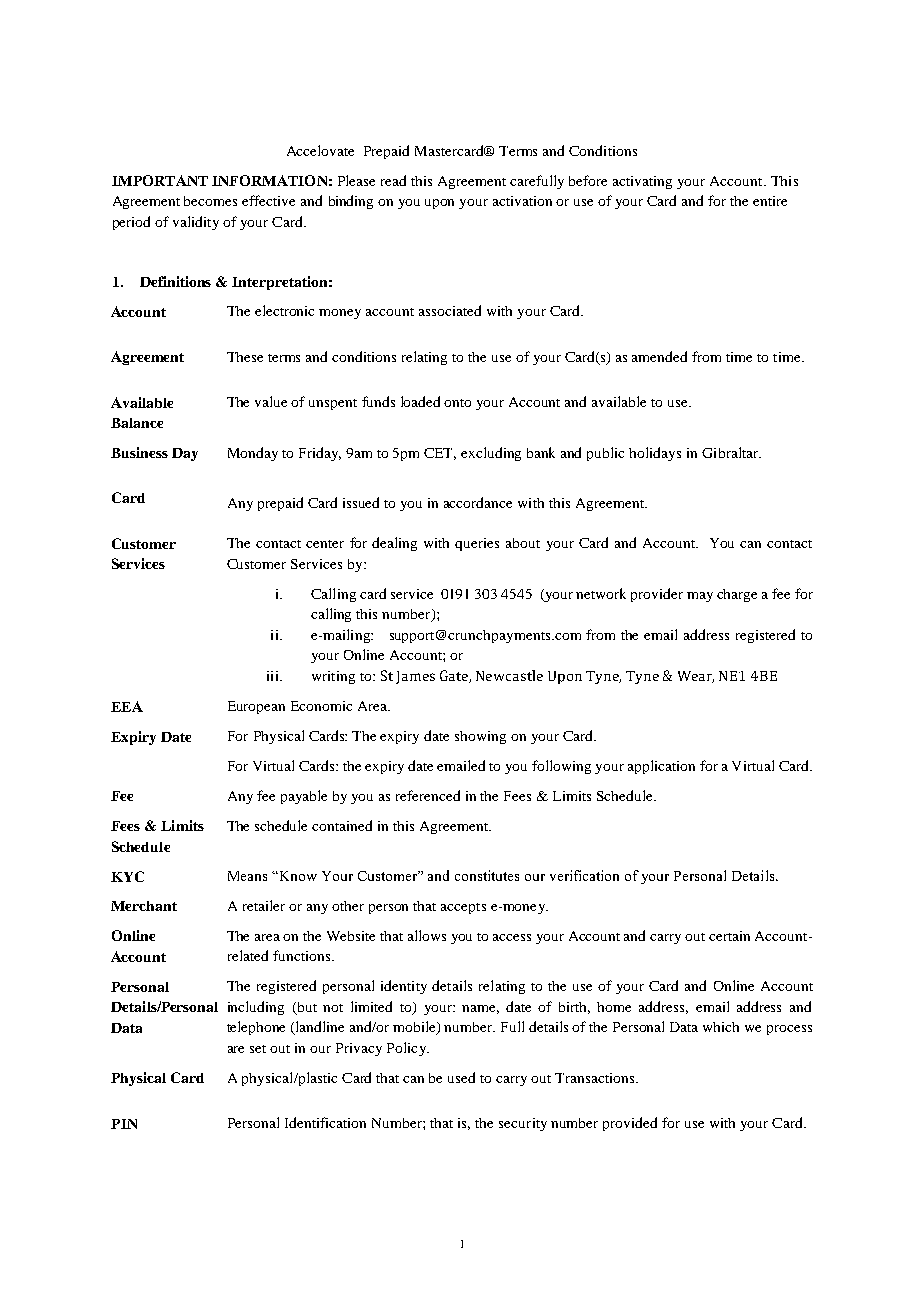  Describe the element at coordinates (770, 201) in the image. I see `entire` at that location.
